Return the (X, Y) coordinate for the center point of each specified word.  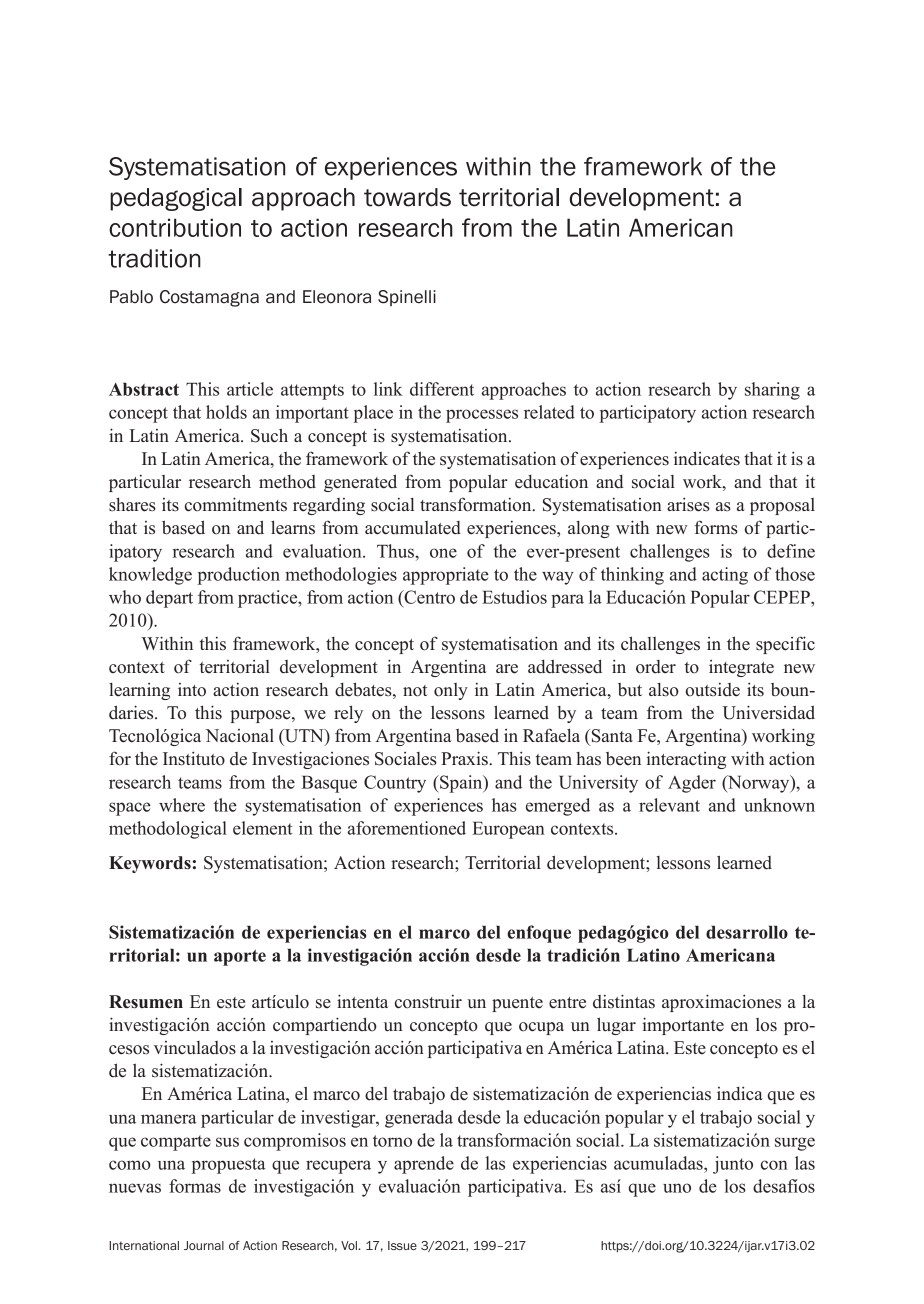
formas (195, 1186)
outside (713, 689)
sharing (772, 391)
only (451, 691)
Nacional (239, 735)
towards (407, 197)
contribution (175, 227)
